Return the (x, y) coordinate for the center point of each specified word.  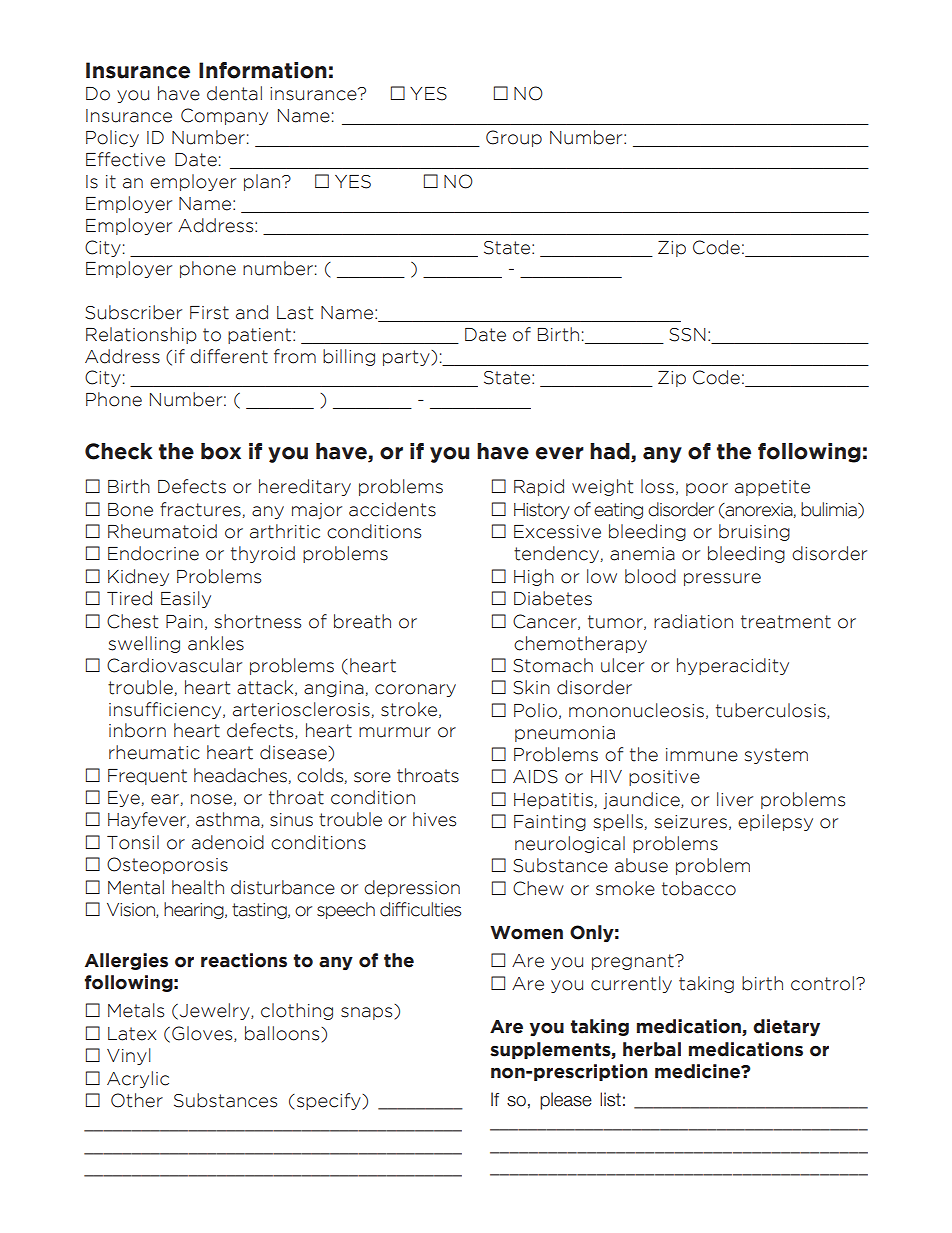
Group (514, 138)
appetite (772, 488)
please (566, 1101)
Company (224, 116)
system (776, 756)
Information (263, 70)
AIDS (535, 777)
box (221, 451)
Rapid (539, 487)
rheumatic (154, 752)
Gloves (203, 1034)
